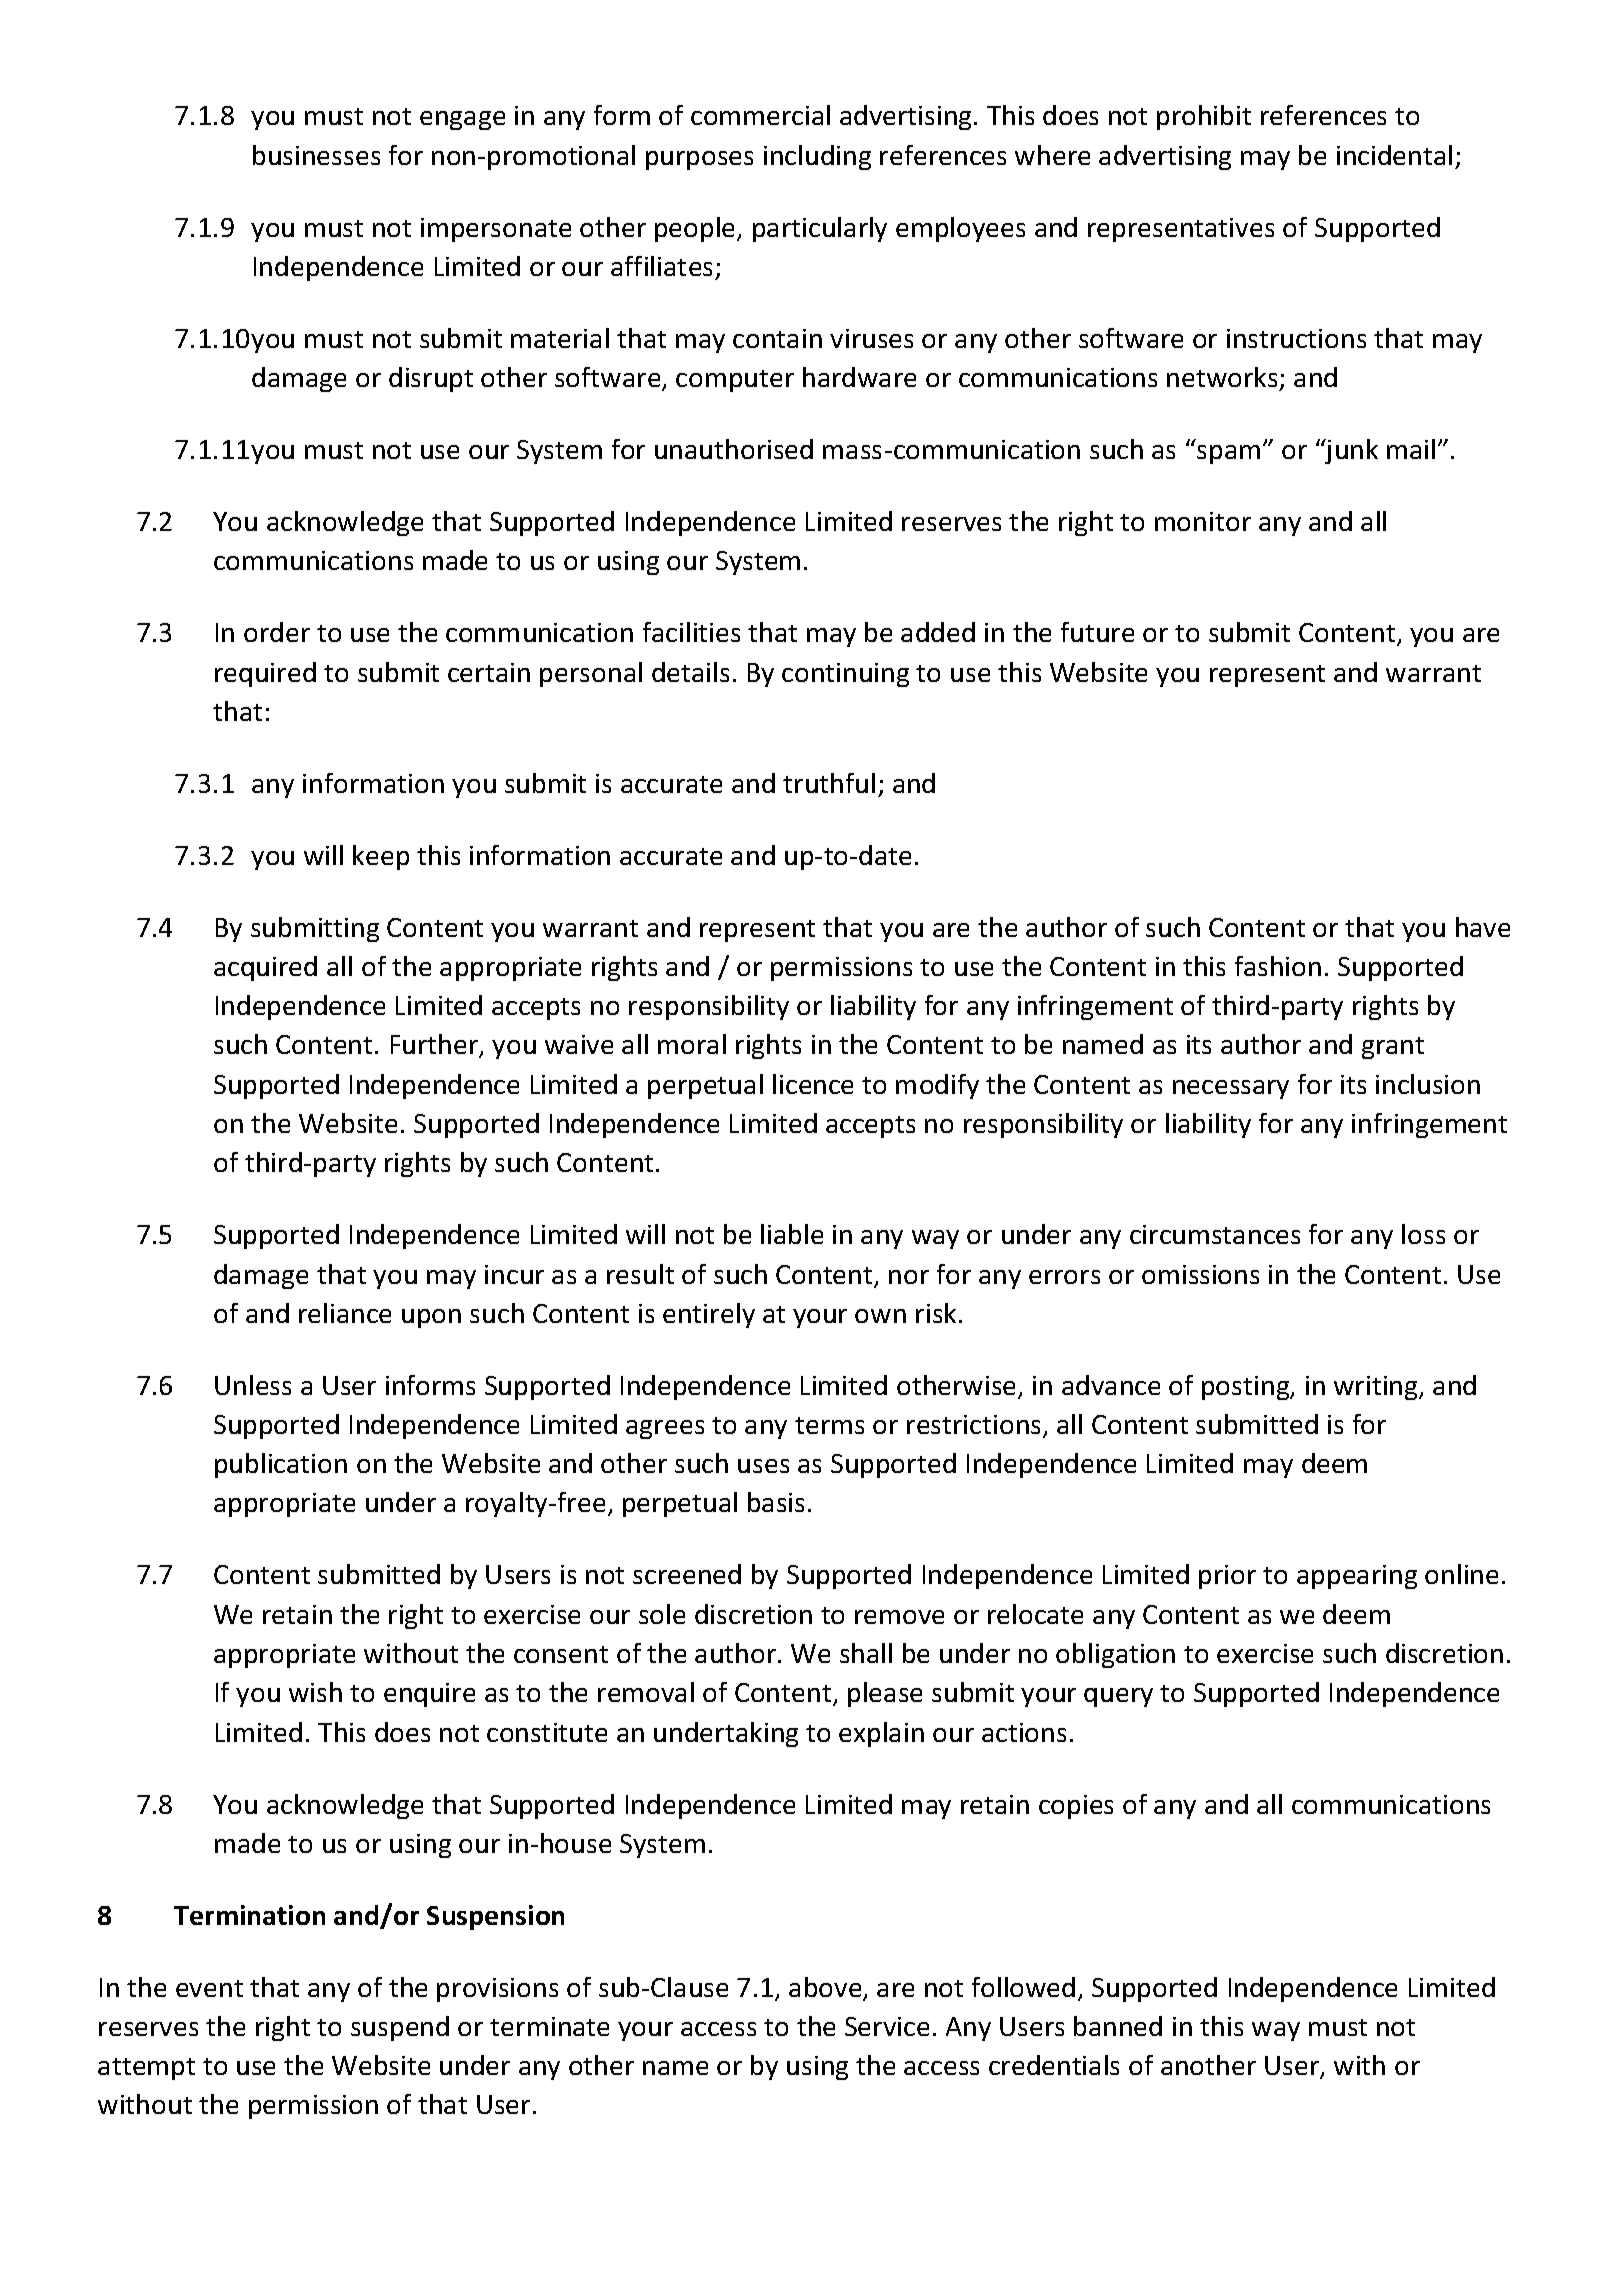 Image resolution: width=1615 pixels, height=2284 pixels. Describe the element at coordinates (829, 783) in the document. I see `truthful` at that location.
